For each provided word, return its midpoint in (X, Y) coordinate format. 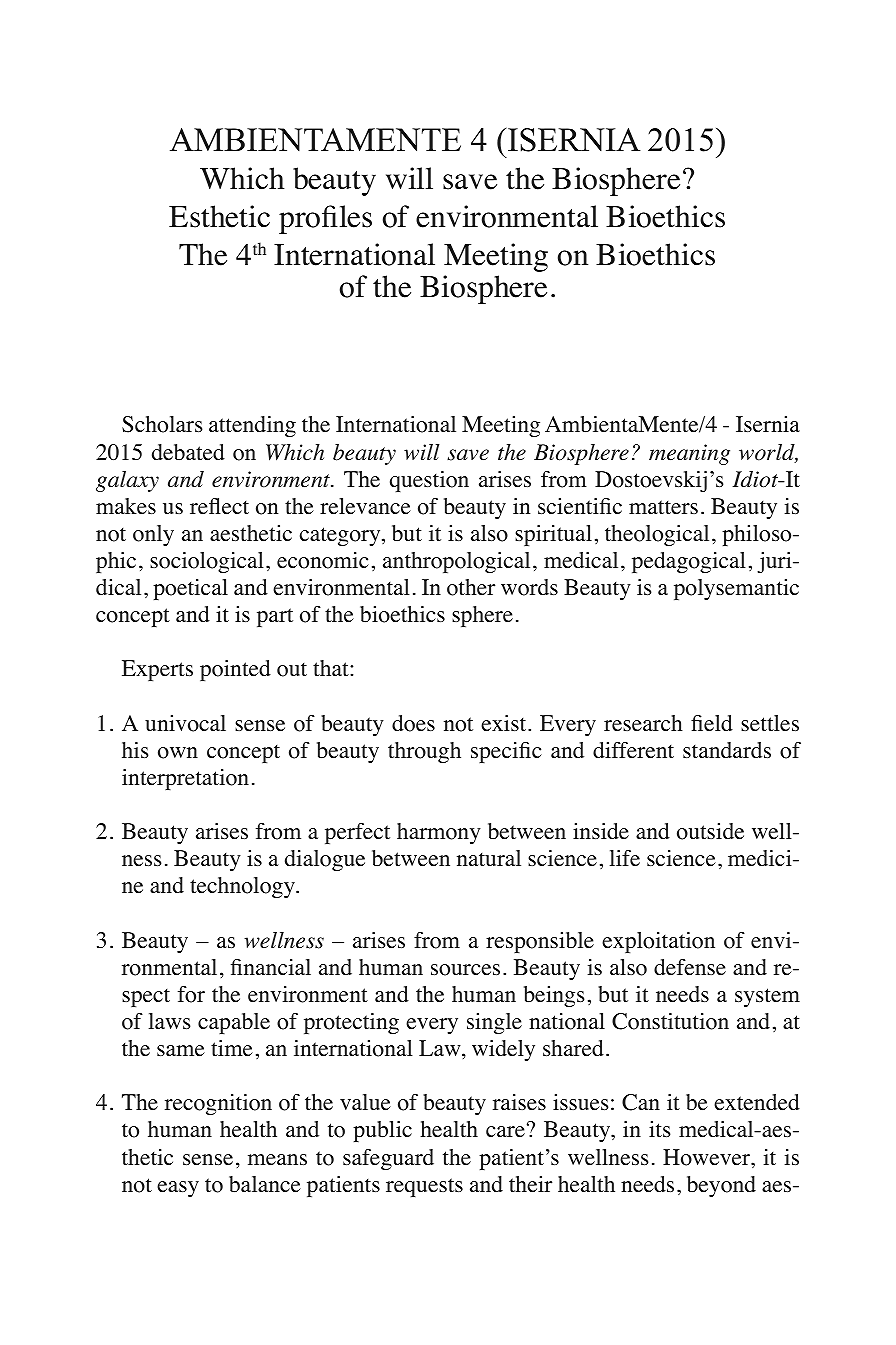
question (429, 481)
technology (243, 887)
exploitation (658, 942)
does (413, 723)
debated (188, 452)
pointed (235, 670)
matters (663, 507)
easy (178, 1189)
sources (465, 970)
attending (252, 426)
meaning (689, 454)
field (712, 723)
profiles (325, 219)
